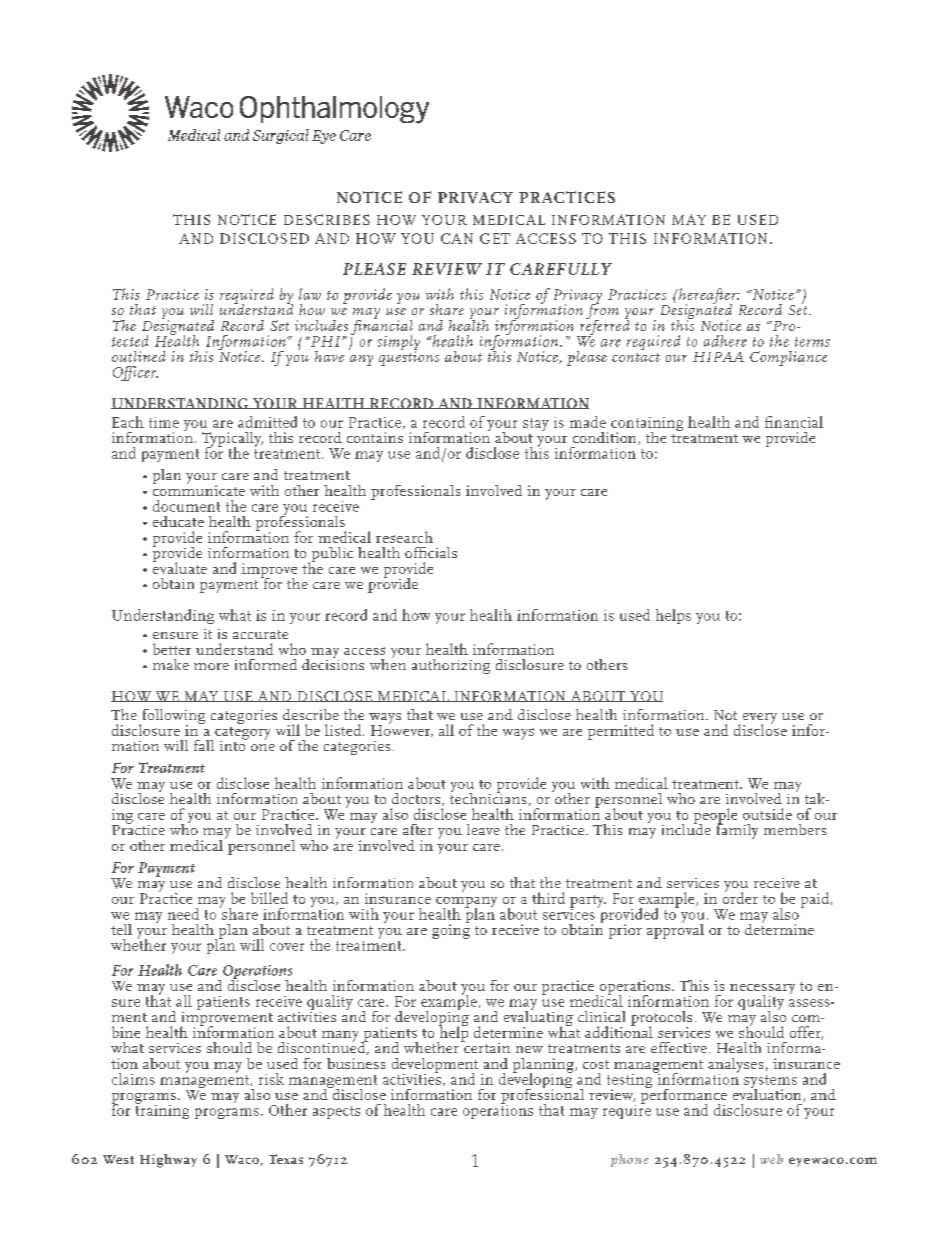 The height and width of the screenshot is (1233, 952). I want to click on CAN, so click(457, 238).
